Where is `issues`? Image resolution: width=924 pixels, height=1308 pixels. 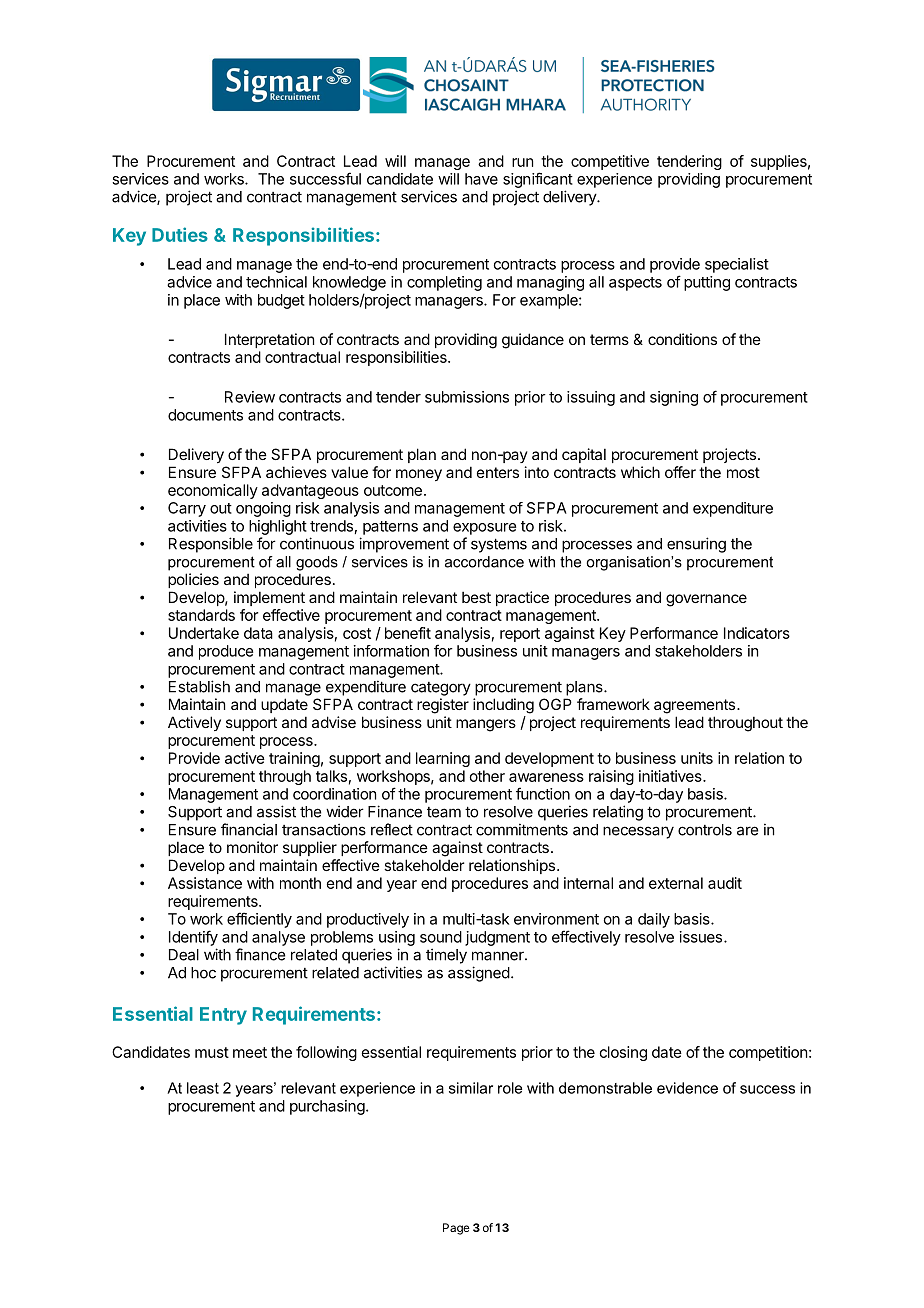
issues is located at coordinates (702, 937).
